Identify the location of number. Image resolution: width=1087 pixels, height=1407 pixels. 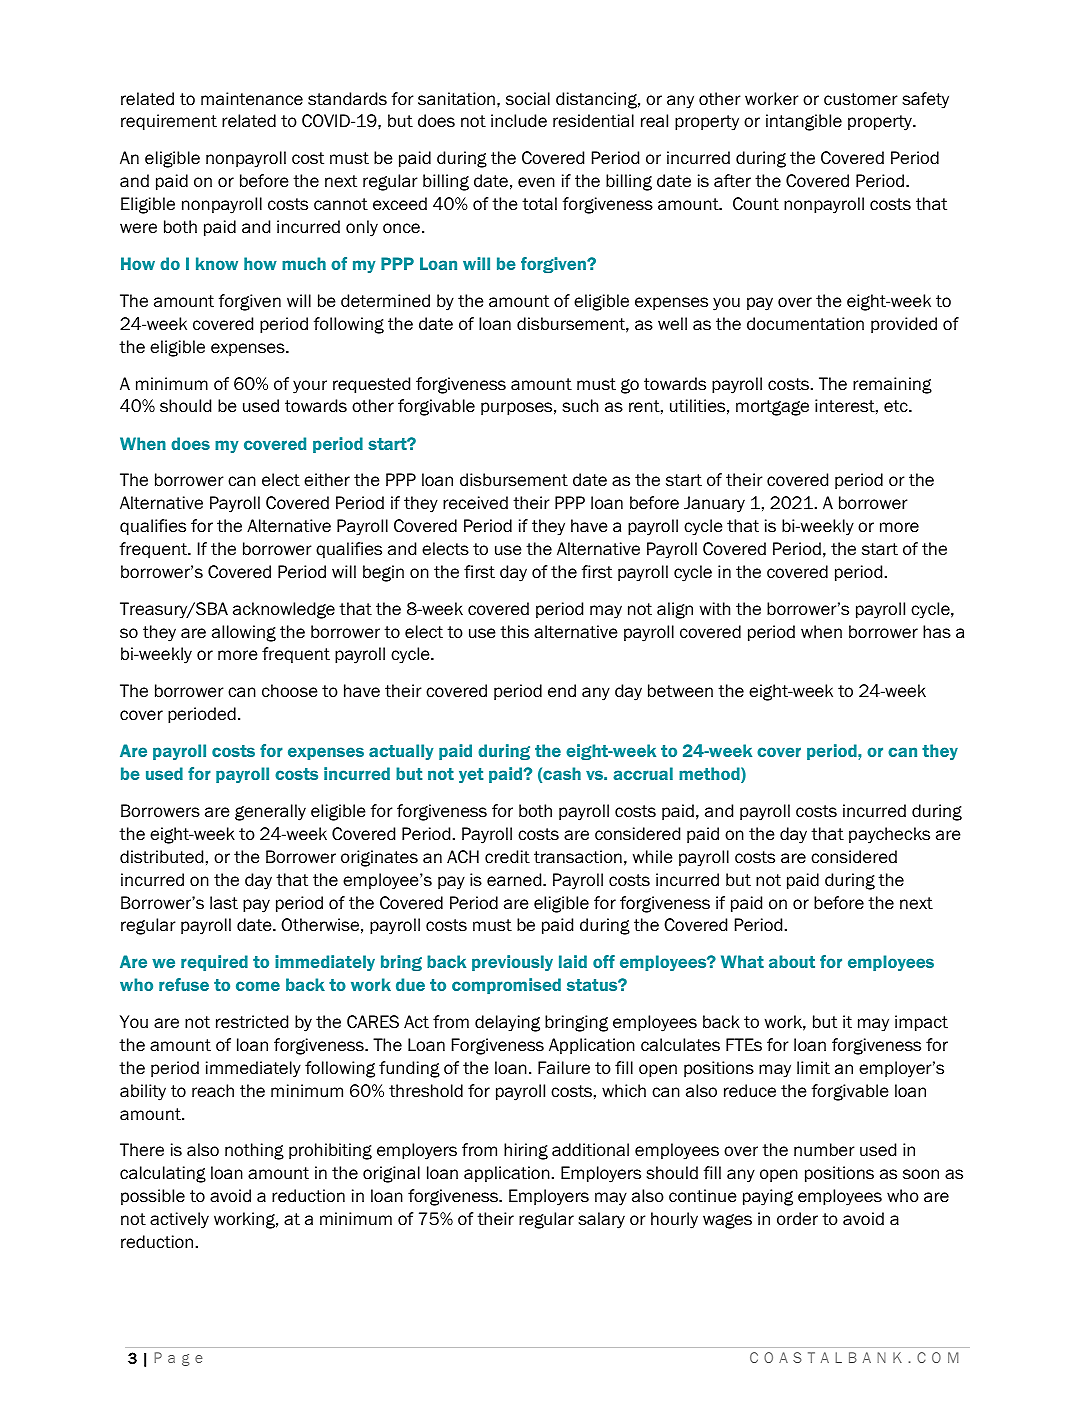
(824, 1150).
